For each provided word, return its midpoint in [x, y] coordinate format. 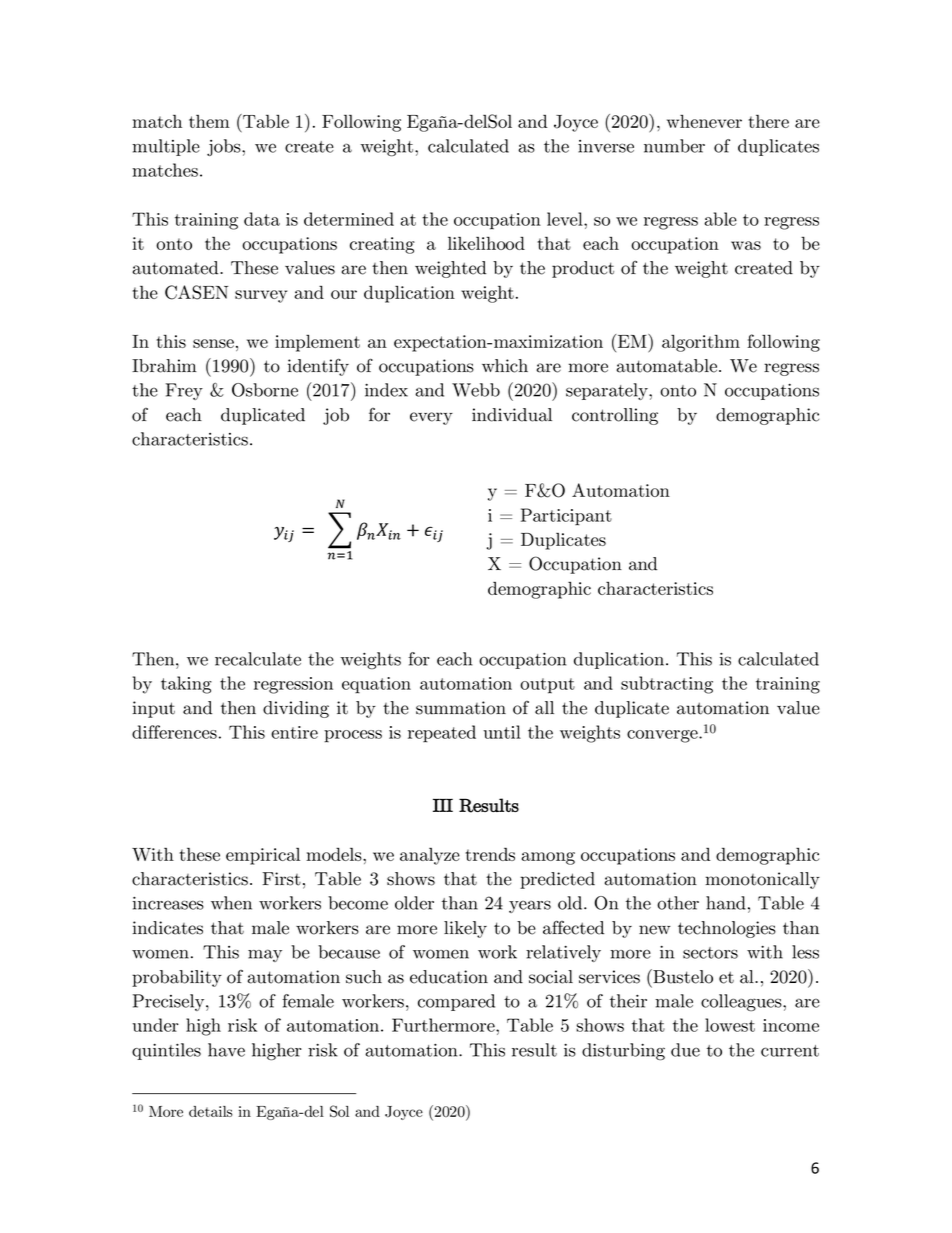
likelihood [486, 243]
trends [490, 854]
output [547, 686]
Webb [476, 390]
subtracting [667, 685]
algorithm [701, 343]
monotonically [762, 880]
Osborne [265, 390]
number [674, 146]
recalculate [258, 659]
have [226, 1050]
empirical [263, 856]
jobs [225, 147]
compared [456, 1002]
